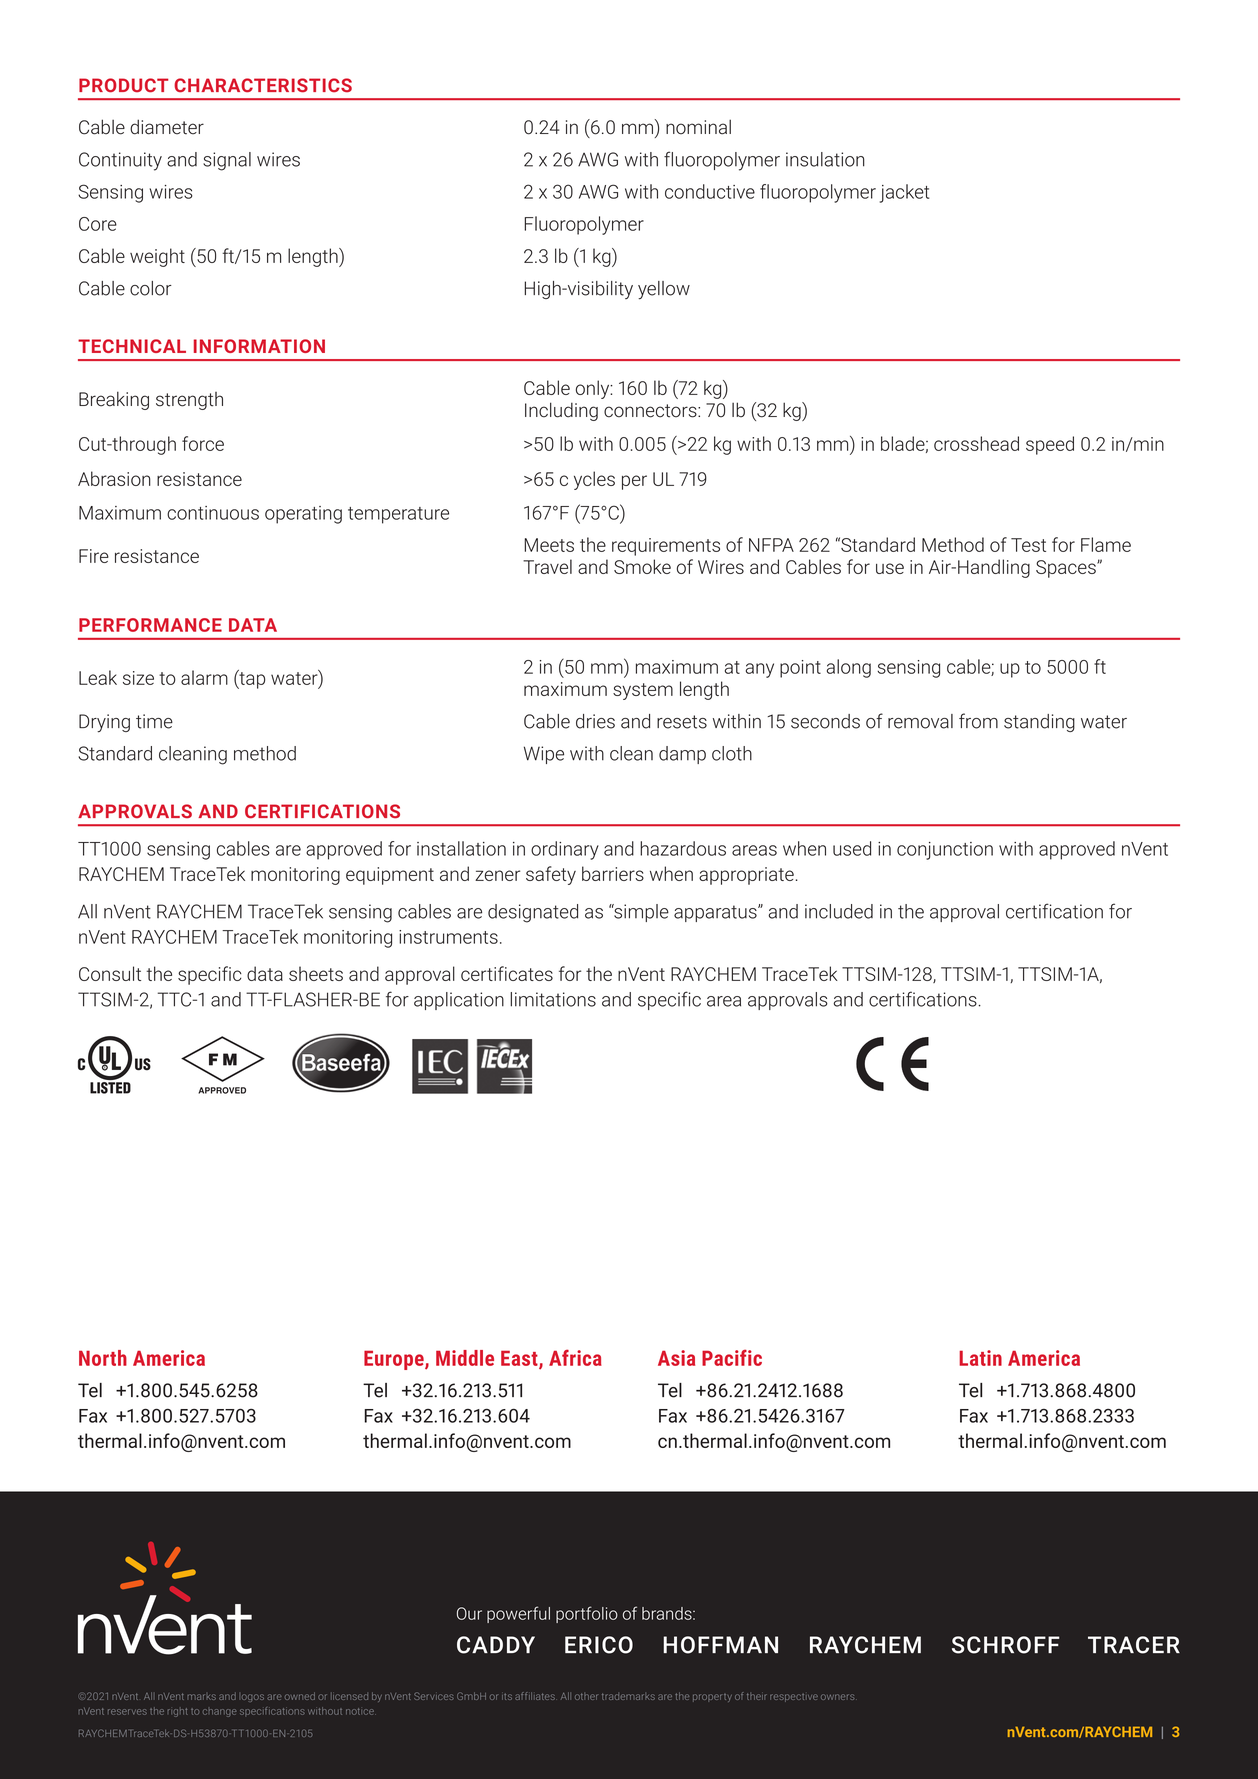 The image size is (1258, 1779). Describe the element at coordinates (227, 161) in the screenshot. I see `signal` at that location.
